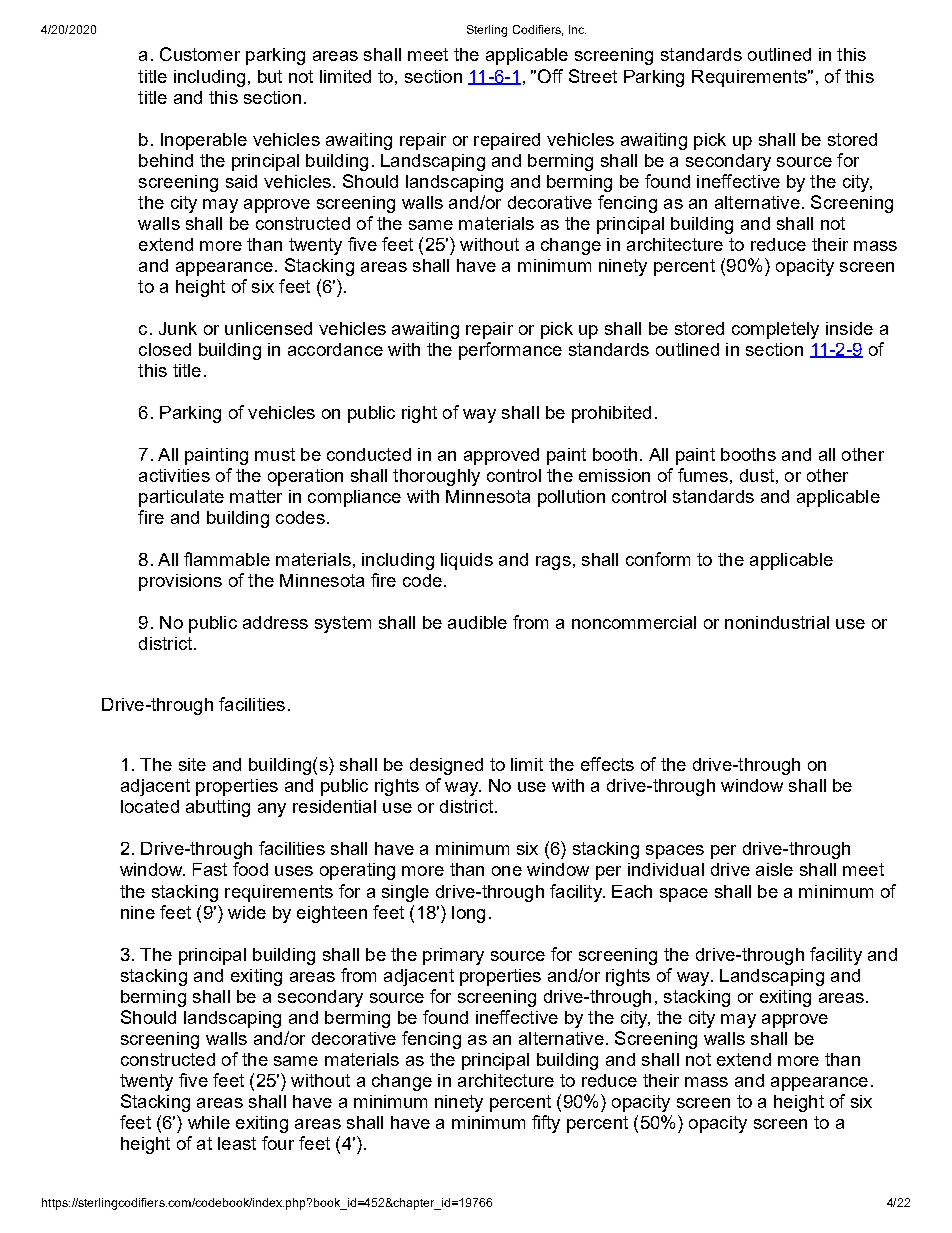 Image resolution: width=952 pixels, height=1233 pixels. Describe the element at coordinates (247, 912) in the screenshot. I see `wide` at that location.
